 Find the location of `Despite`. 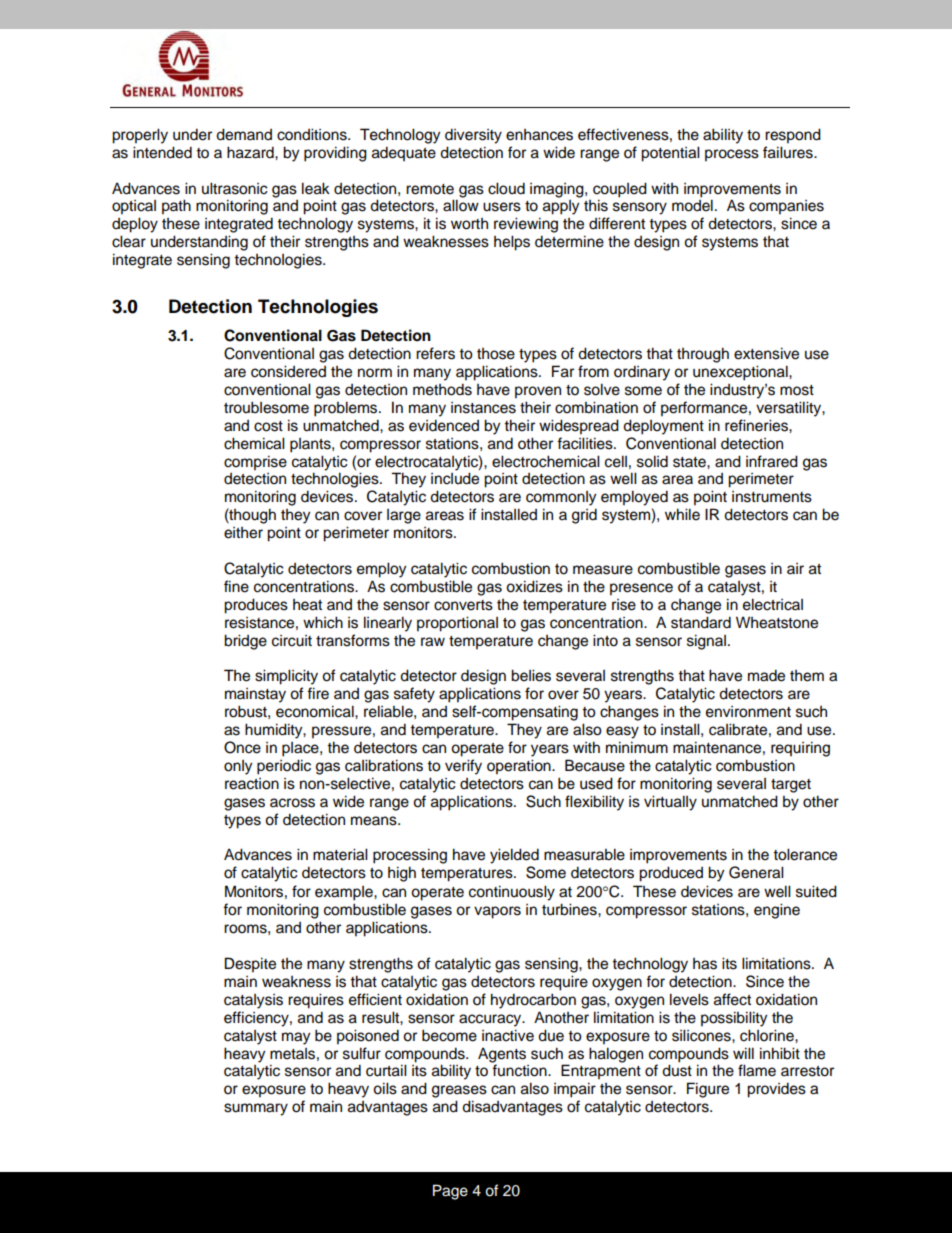

Despite is located at coordinates (250, 965).
